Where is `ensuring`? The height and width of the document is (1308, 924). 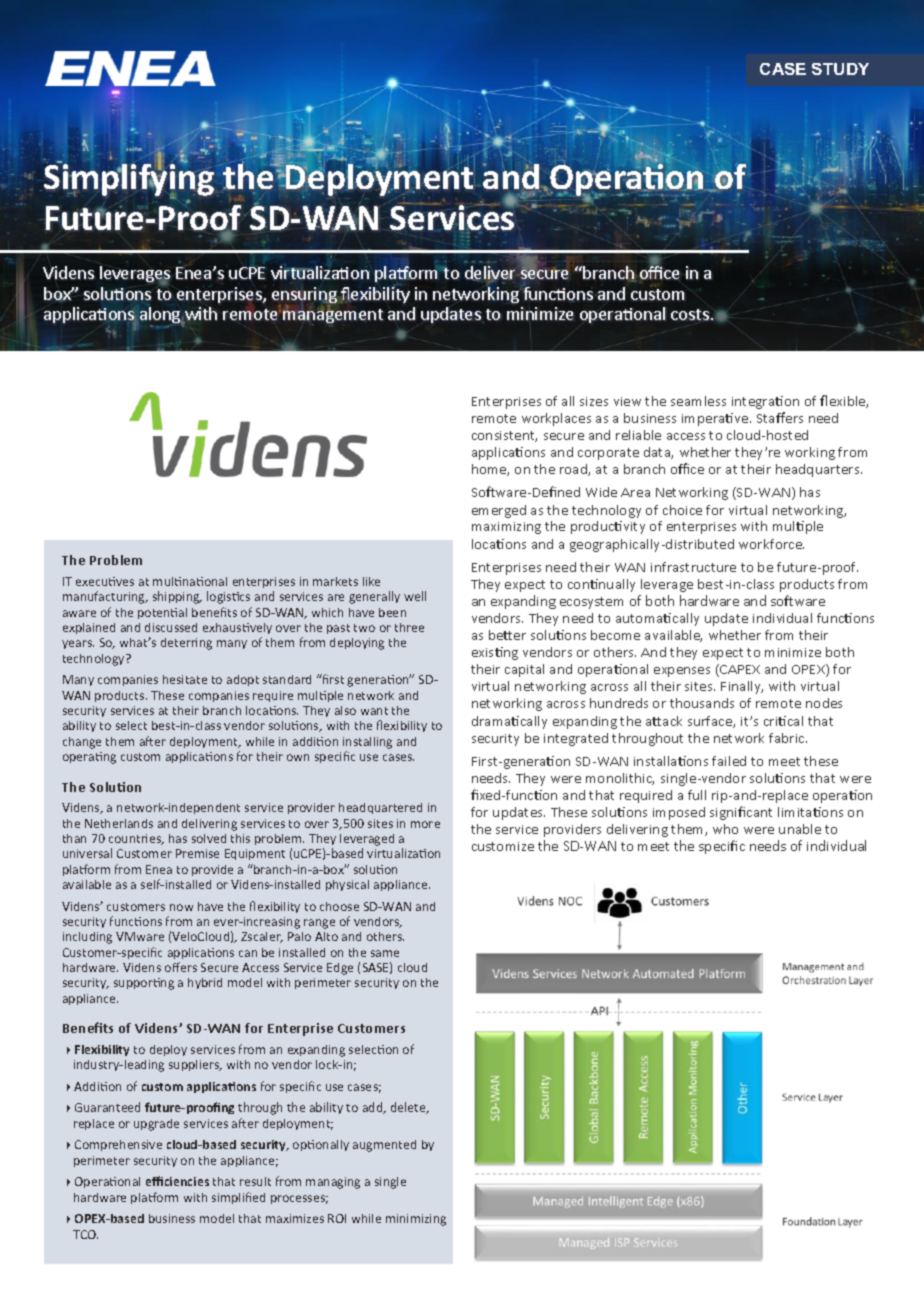 ensuring is located at coordinates (304, 296).
